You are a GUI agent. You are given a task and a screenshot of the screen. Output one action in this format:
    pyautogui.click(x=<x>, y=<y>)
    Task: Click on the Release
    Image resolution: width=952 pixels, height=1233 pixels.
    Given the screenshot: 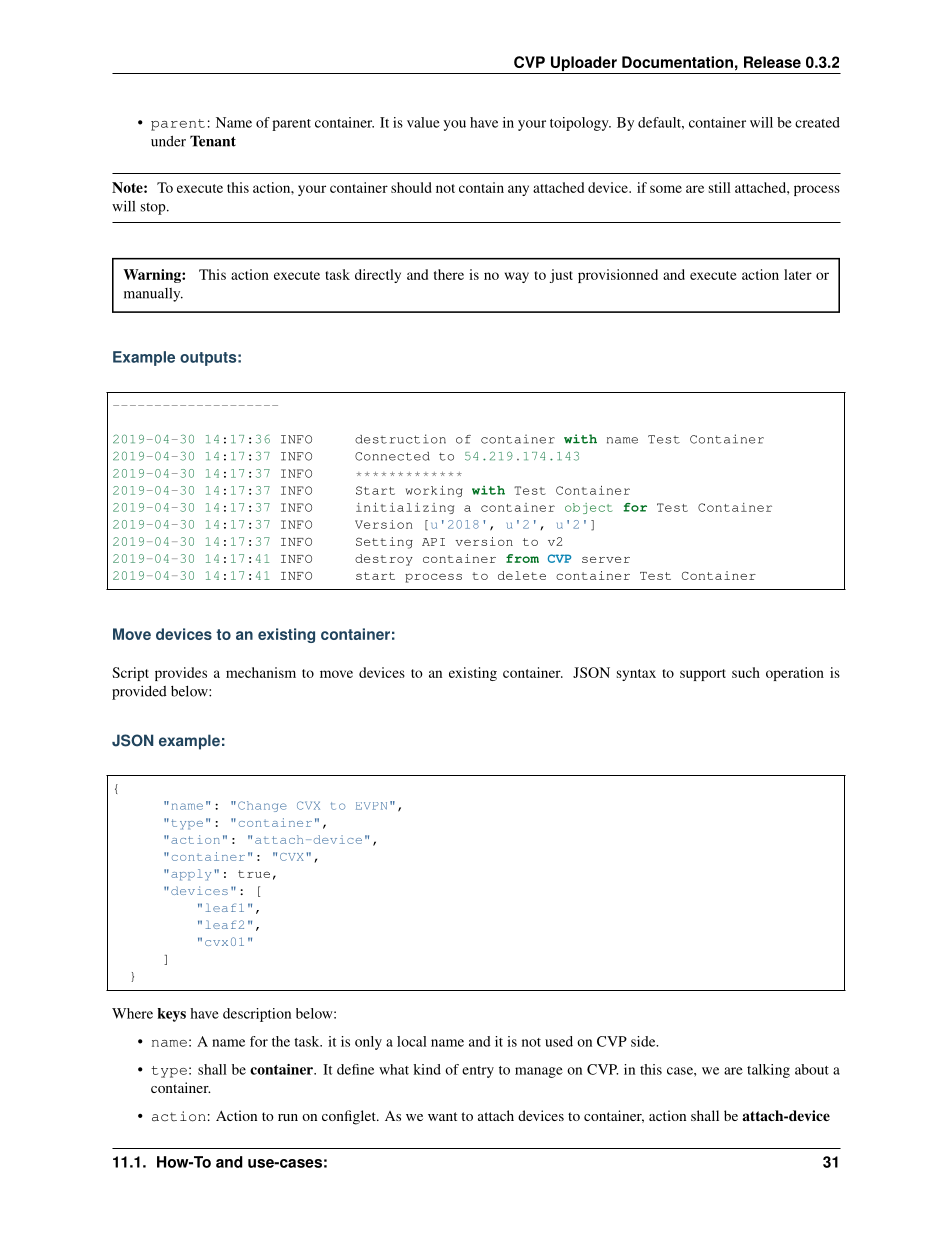 What is the action you would take?
    pyautogui.click(x=772, y=62)
